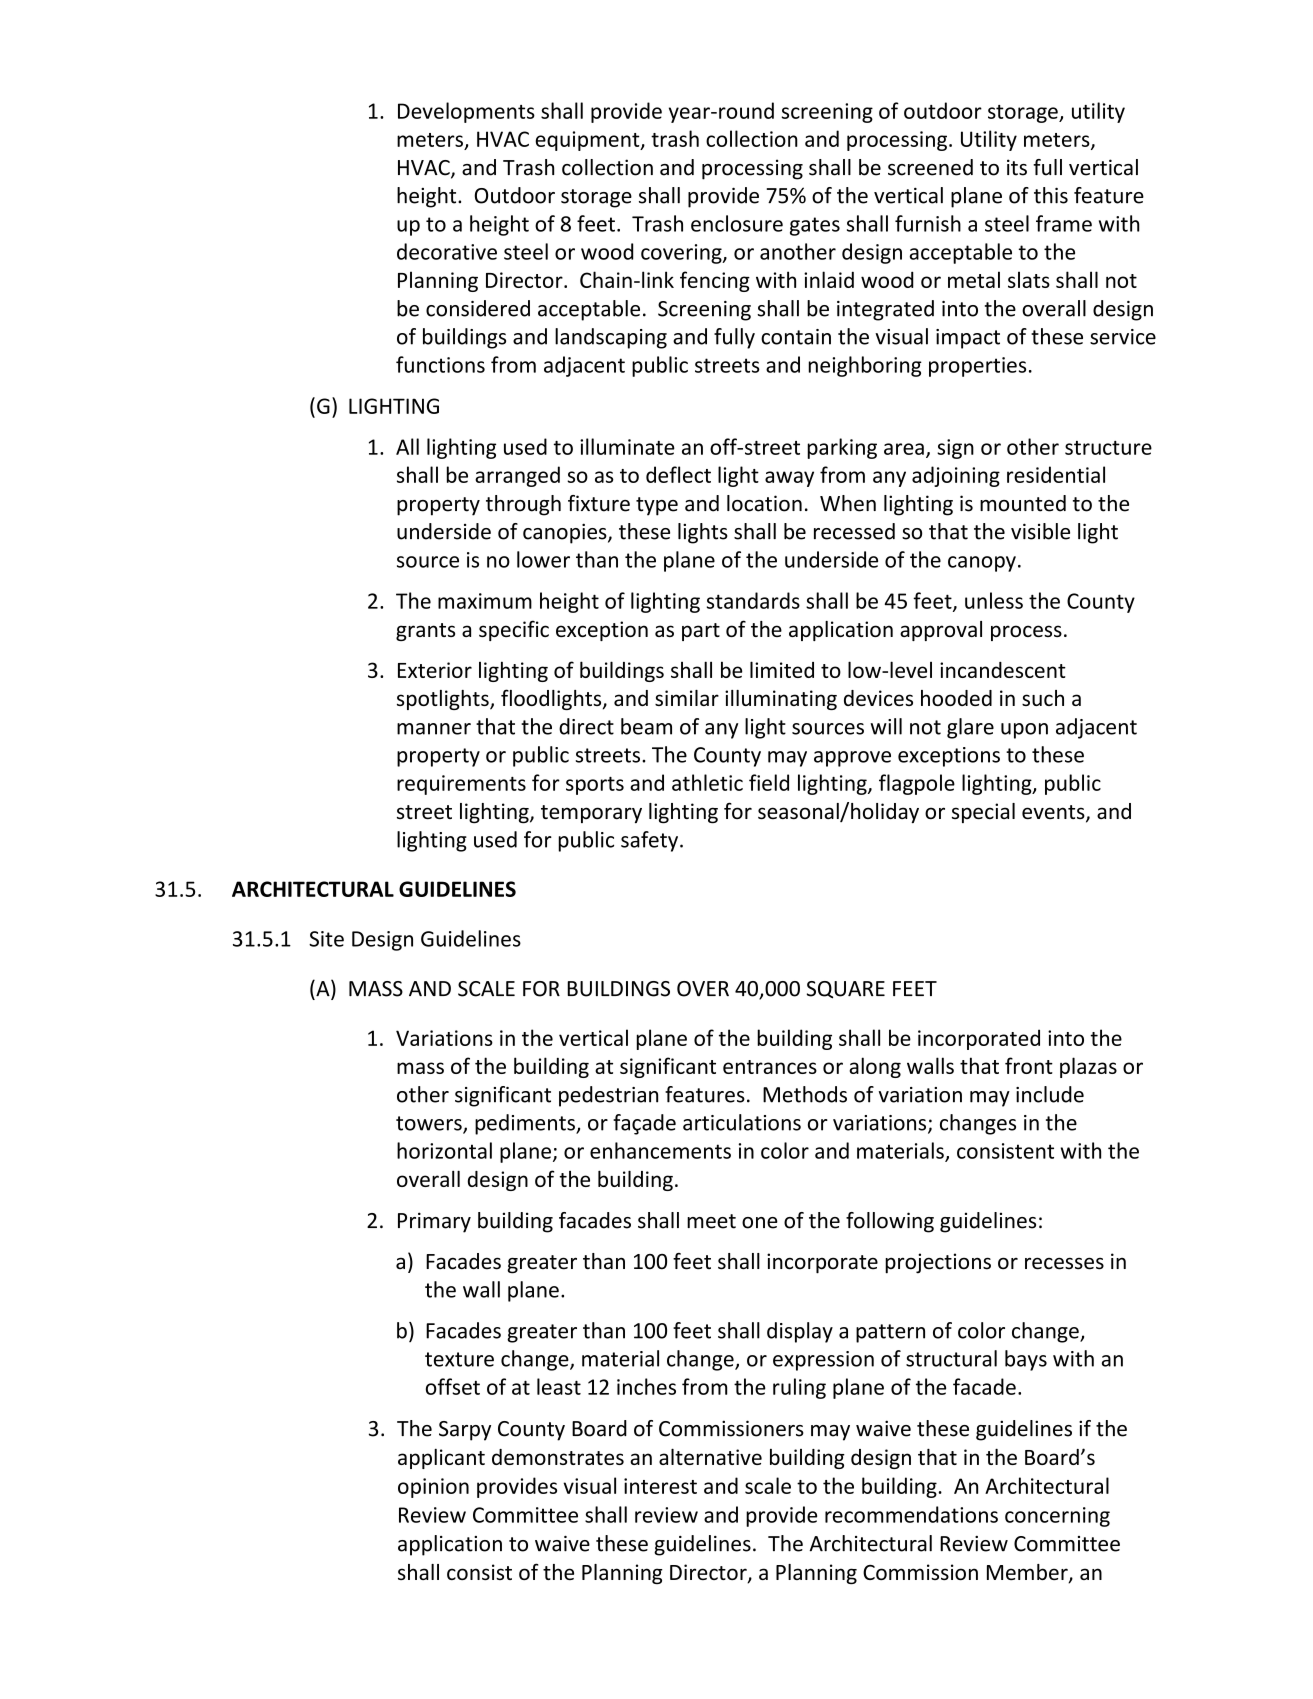 The image size is (1313, 1699). I want to click on front, so click(1029, 1065).
